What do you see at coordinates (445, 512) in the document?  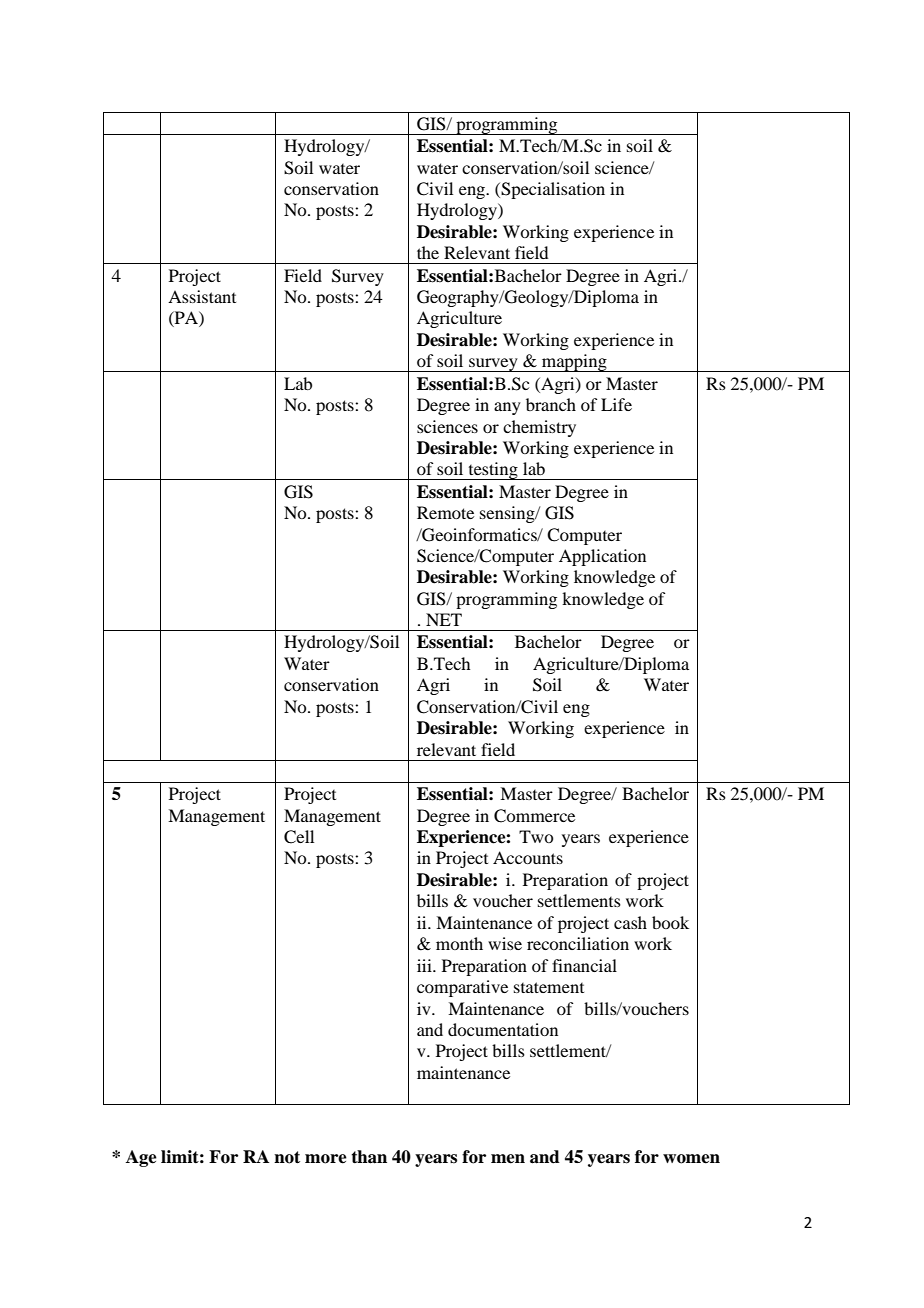 I see `Remote` at bounding box center [445, 512].
